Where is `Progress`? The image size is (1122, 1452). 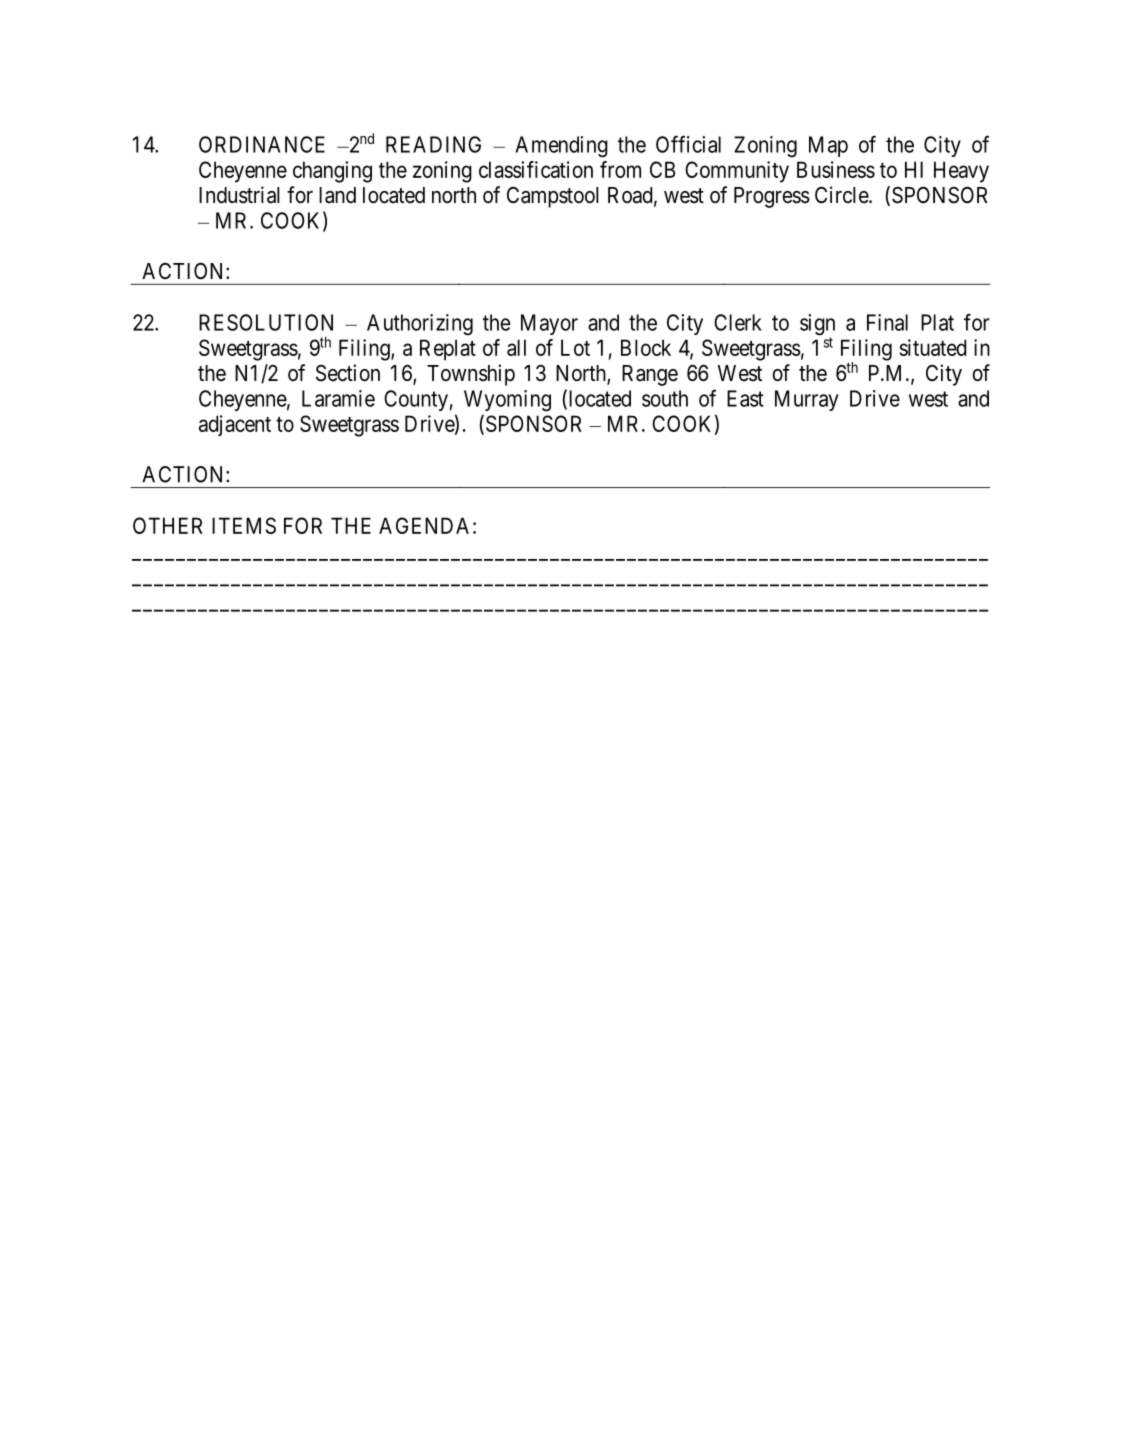
Progress is located at coordinates (772, 197).
